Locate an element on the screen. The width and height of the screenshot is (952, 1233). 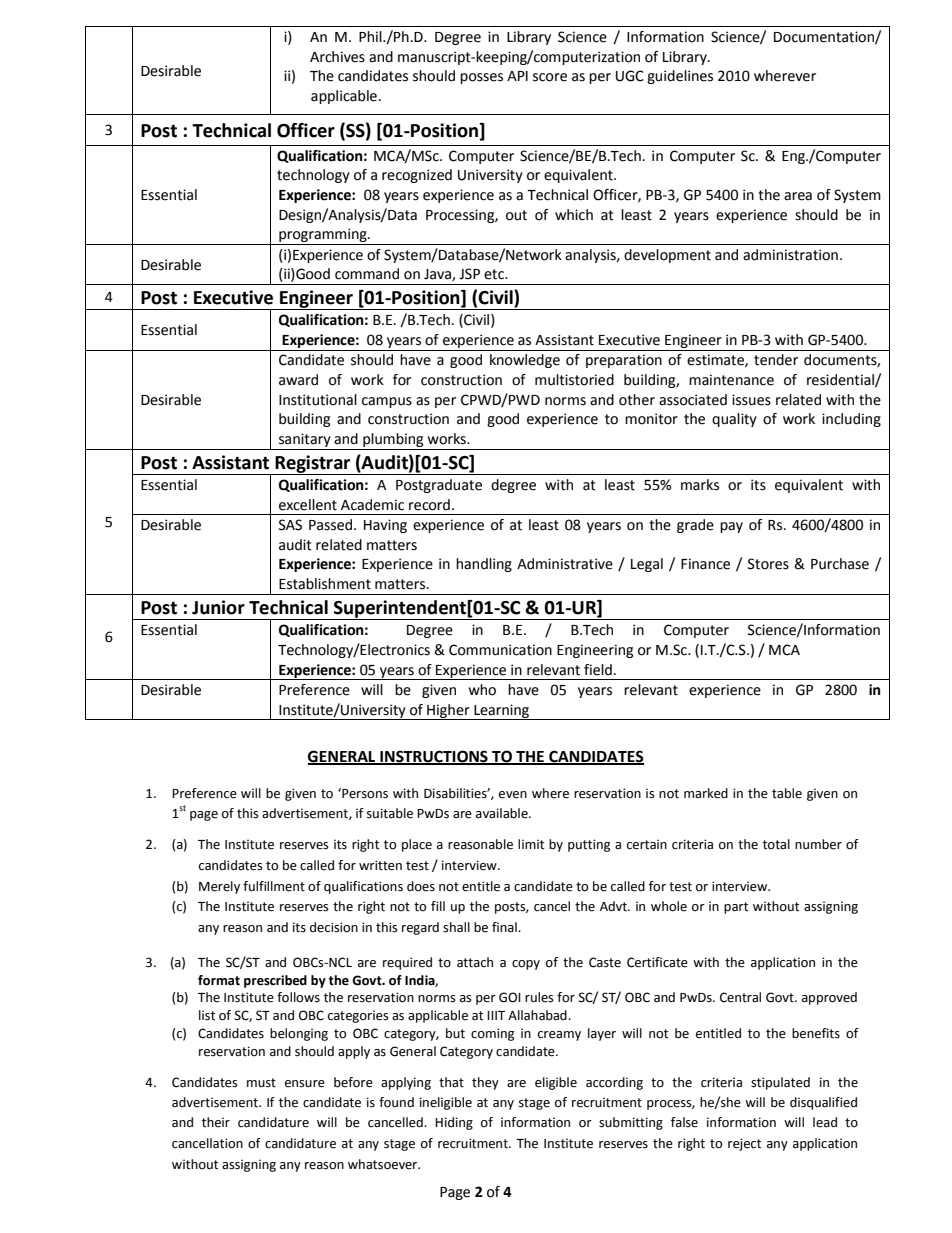
API is located at coordinates (517, 76).
